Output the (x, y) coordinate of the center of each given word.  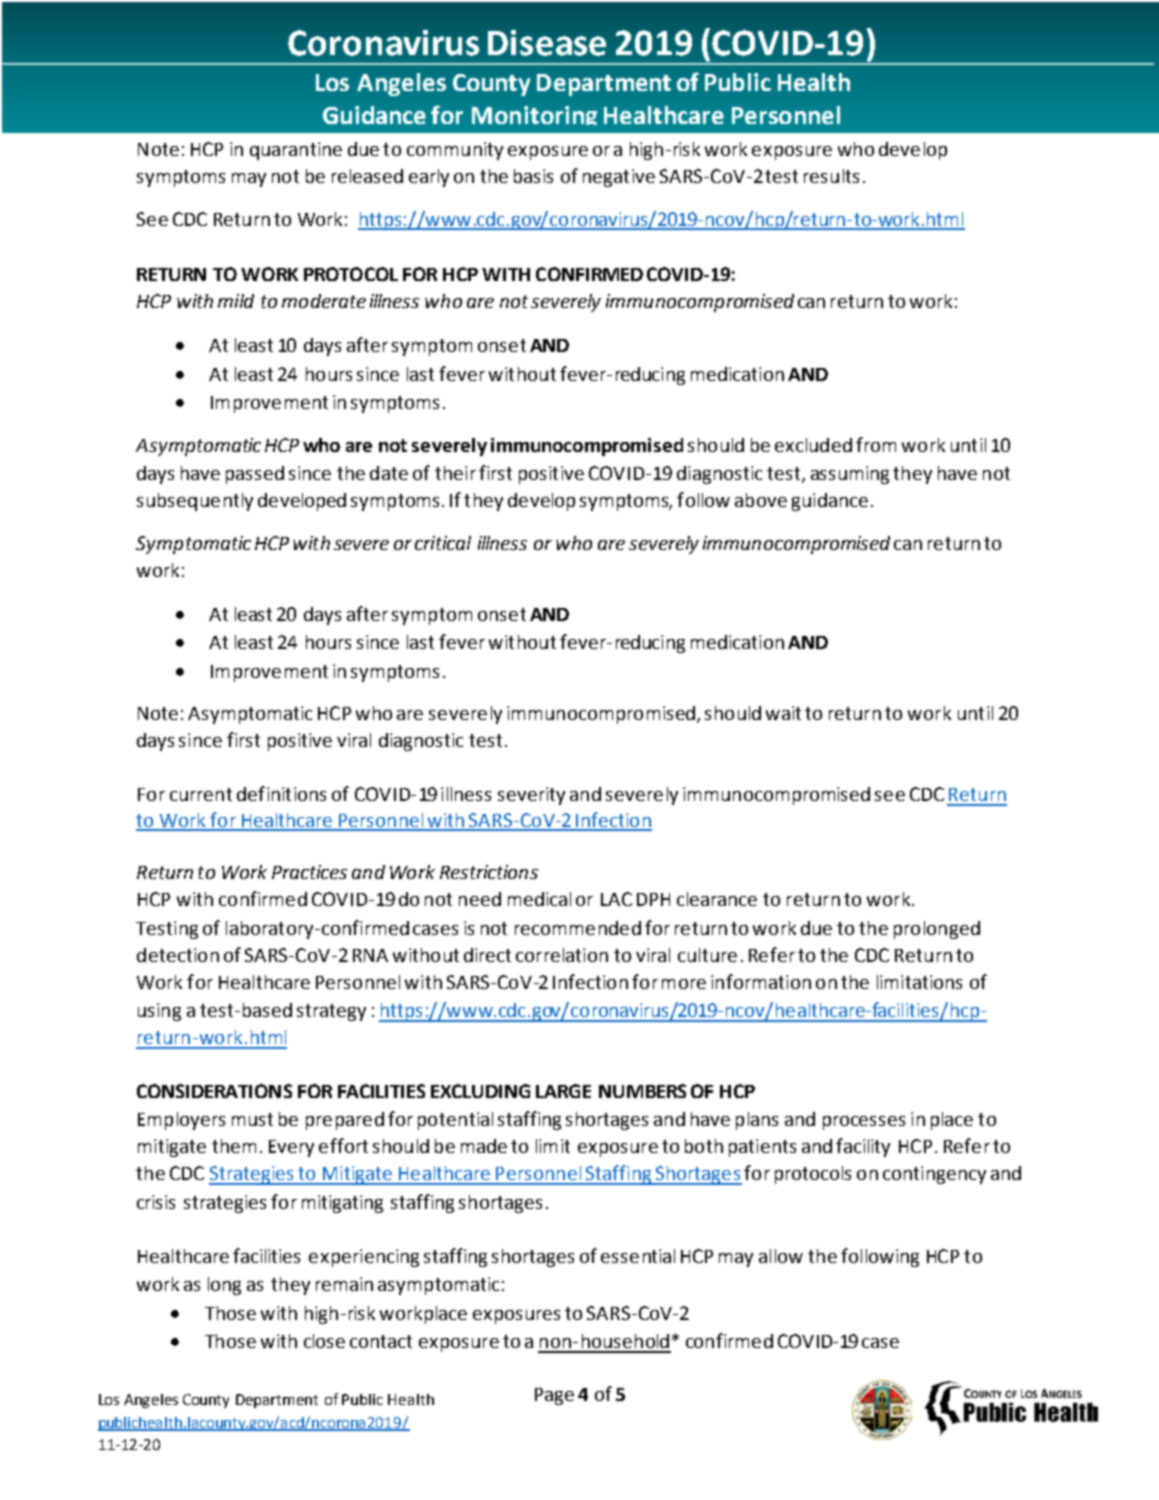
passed (255, 475)
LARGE (563, 1091)
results (831, 176)
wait (783, 713)
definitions (281, 793)
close (324, 1341)
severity (531, 796)
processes (864, 1123)
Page (554, 1396)
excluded (813, 445)
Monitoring (534, 115)
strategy (331, 1012)
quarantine (296, 151)
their (455, 473)
